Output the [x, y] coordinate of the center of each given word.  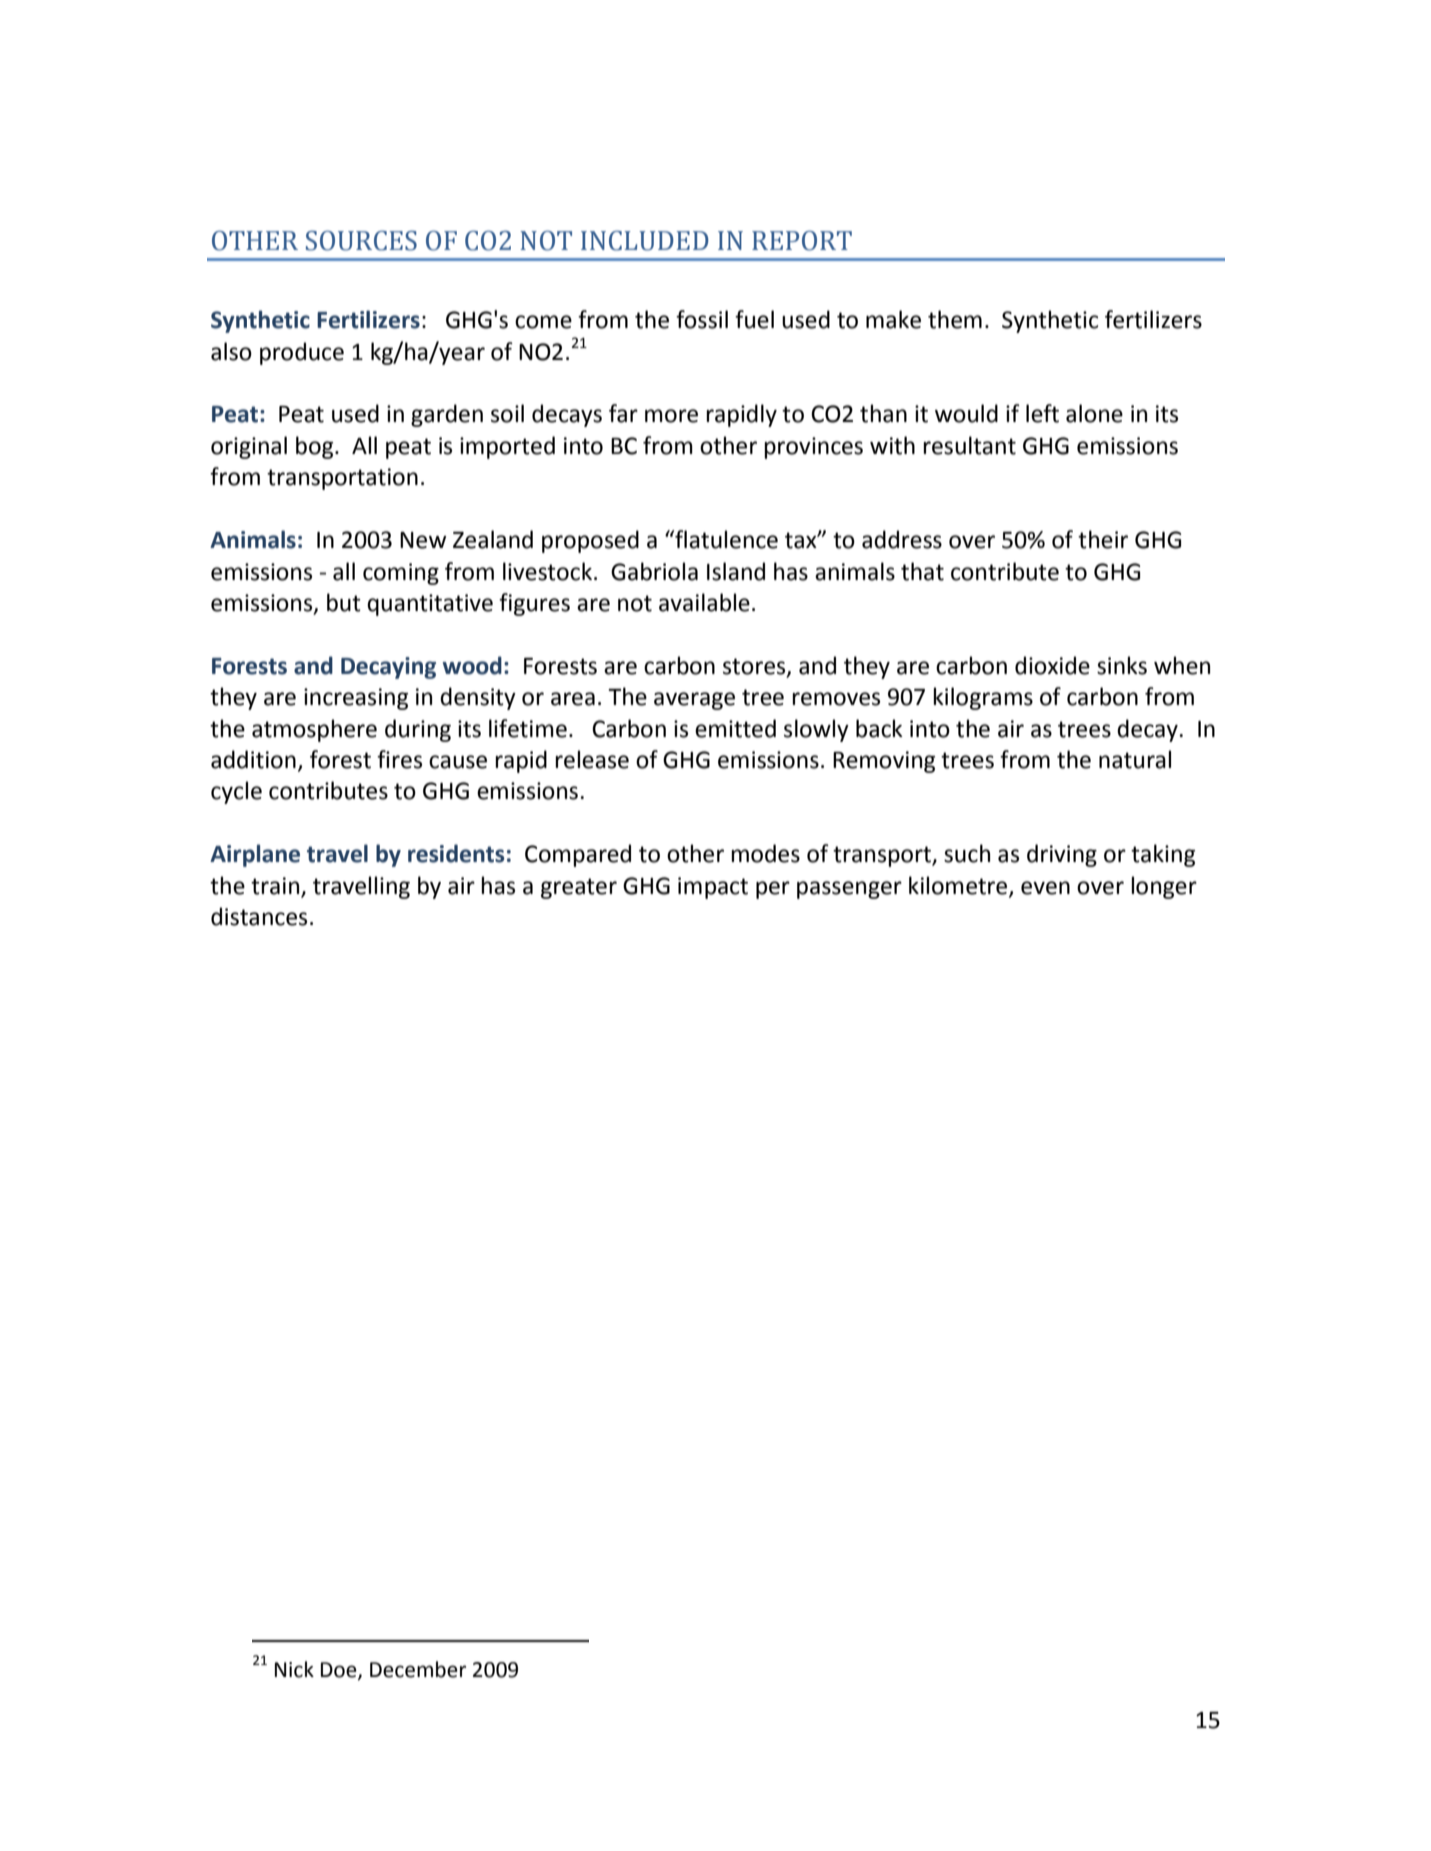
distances [259, 916]
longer [1164, 887]
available [704, 602]
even [1045, 888]
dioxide [1052, 665]
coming [401, 574]
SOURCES [361, 241]
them [955, 319]
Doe [340, 1670]
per [773, 890]
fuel [754, 319]
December [418, 1669]
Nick [294, 1669]
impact [713, 888]
